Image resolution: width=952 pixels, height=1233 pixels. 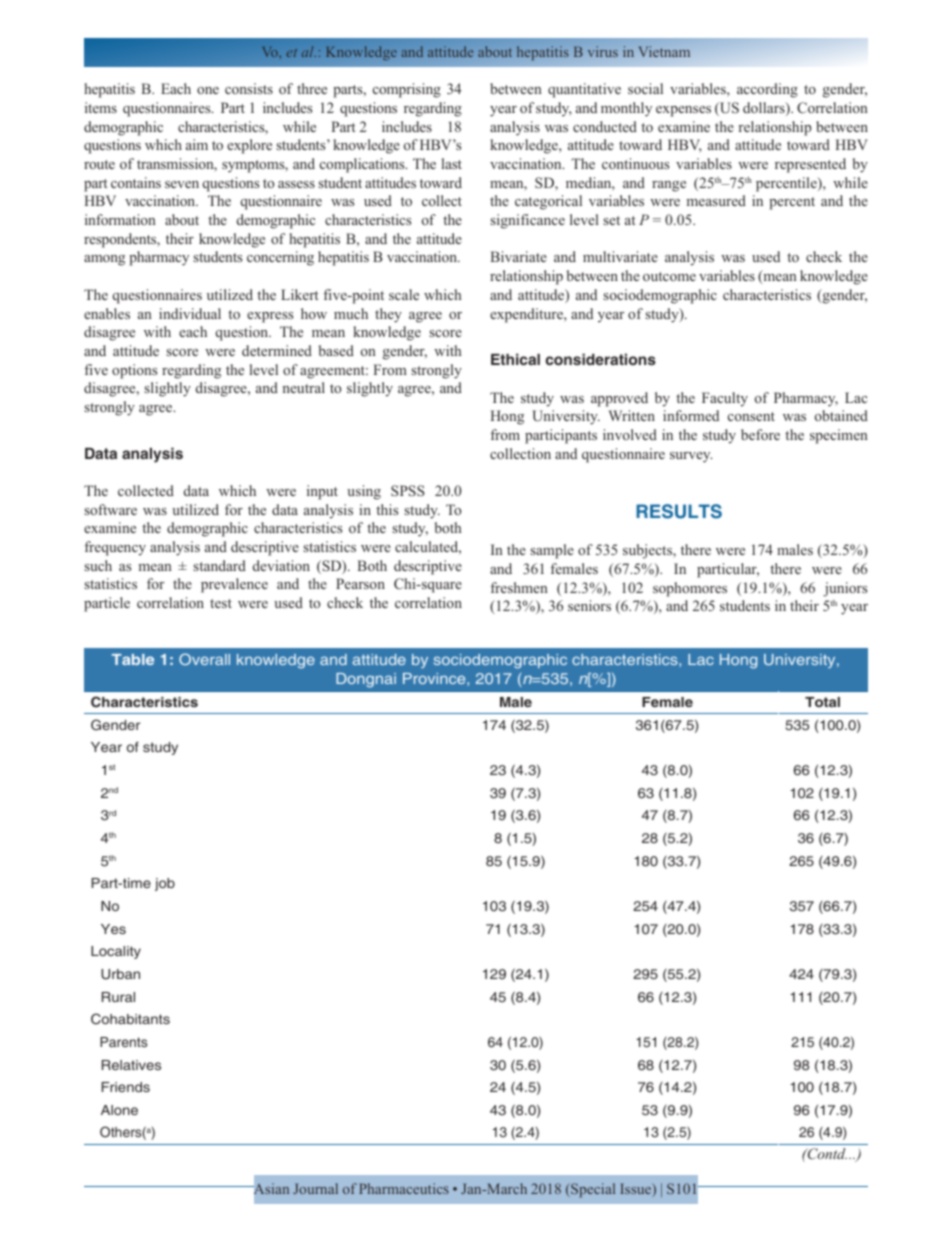 What do you see at coordinates (435, 678) in the page?
I see `Province` at bounding box center [435, 678].
